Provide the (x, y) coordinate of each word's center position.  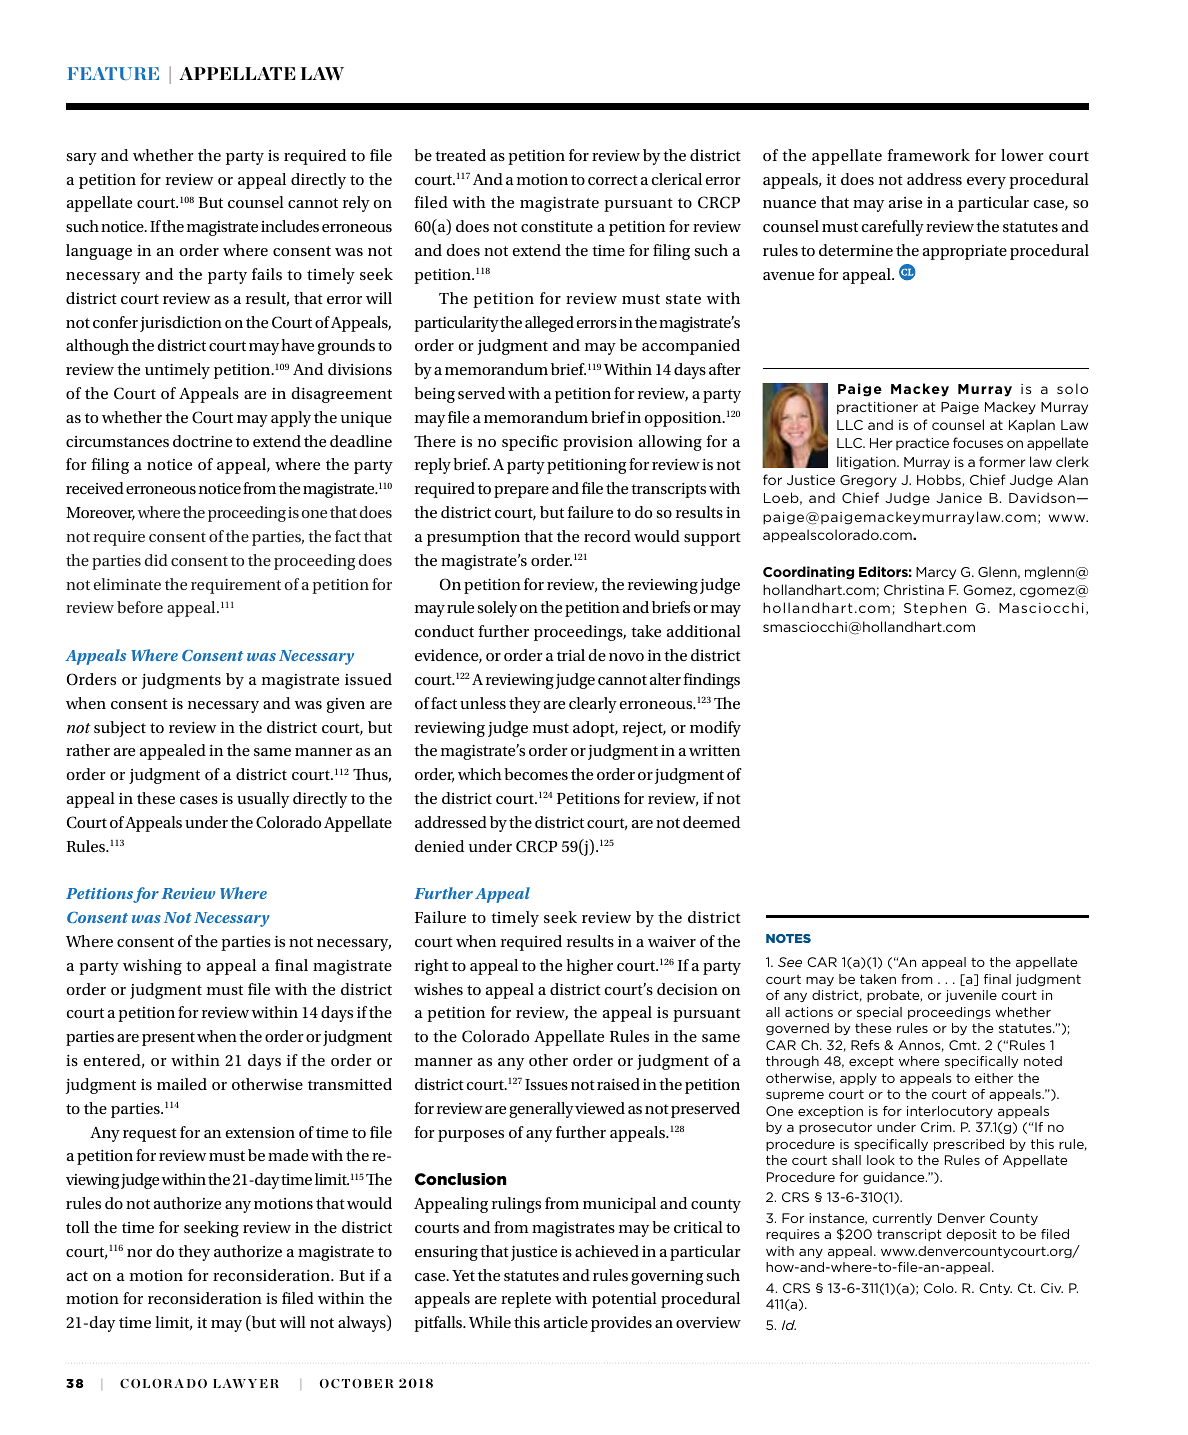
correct (613, 180)
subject (120, 729)
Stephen (935, 609)
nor (139, 1253)
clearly (593, 705)
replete (526, 1300)
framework (929, 155)
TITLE (210, 73)
